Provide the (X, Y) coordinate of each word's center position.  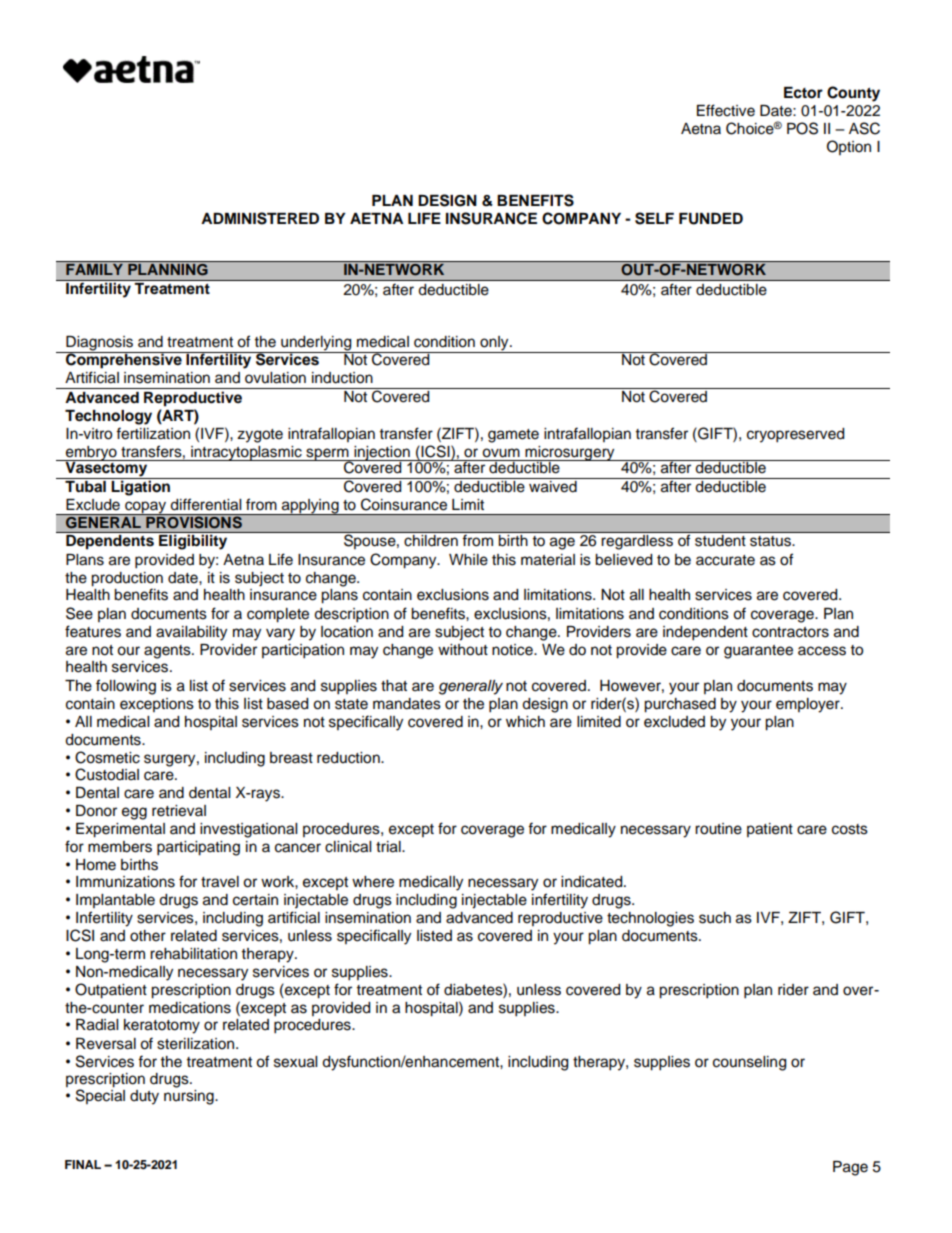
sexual (295, 1062)
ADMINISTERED (260, 218)
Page (850, 1168)
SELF (654, 218)
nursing (190, 1096)
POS (802, 128)
